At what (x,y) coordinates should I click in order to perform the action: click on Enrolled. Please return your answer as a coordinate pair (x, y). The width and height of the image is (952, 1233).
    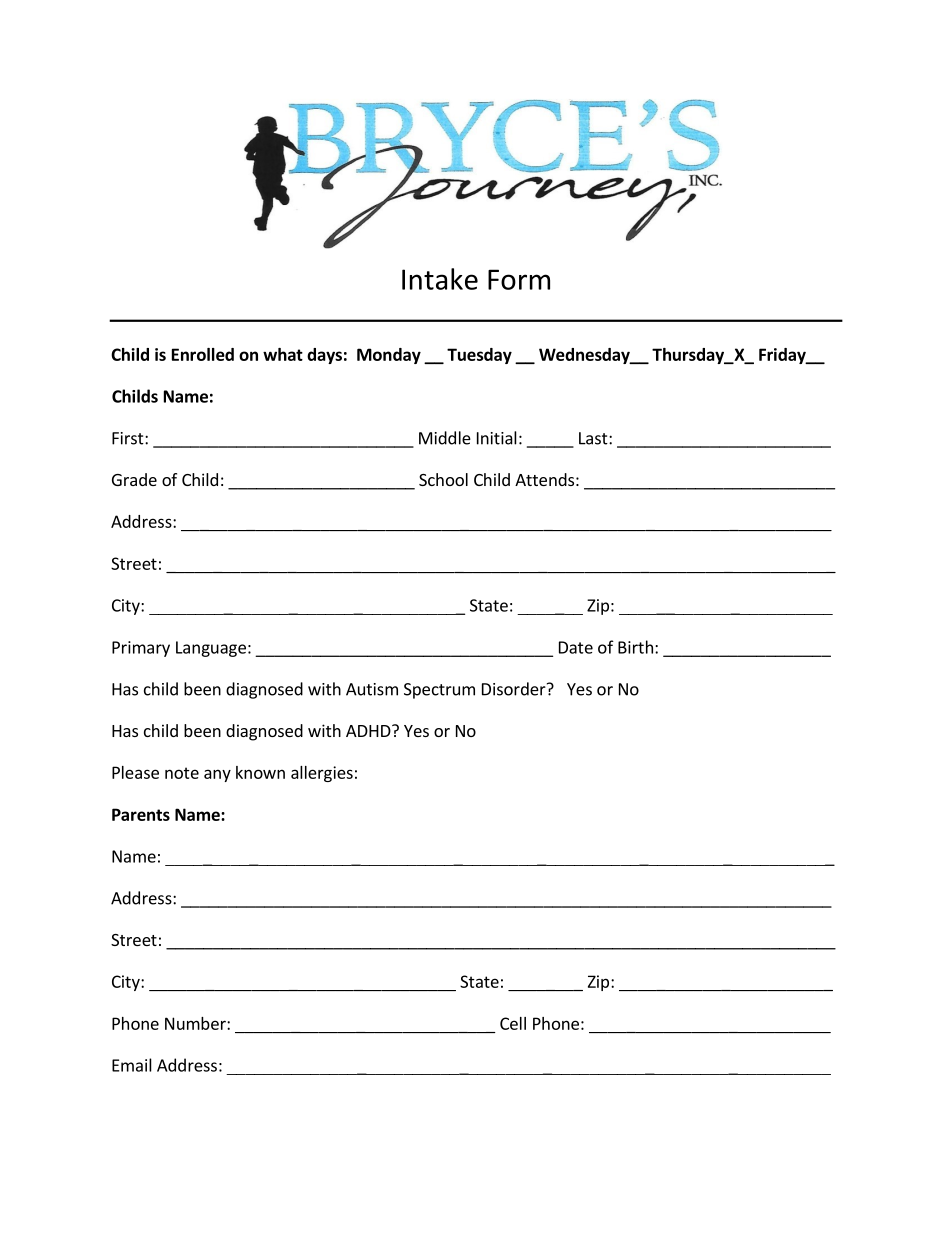
    Looking at the image, I should click on (203, 354).
